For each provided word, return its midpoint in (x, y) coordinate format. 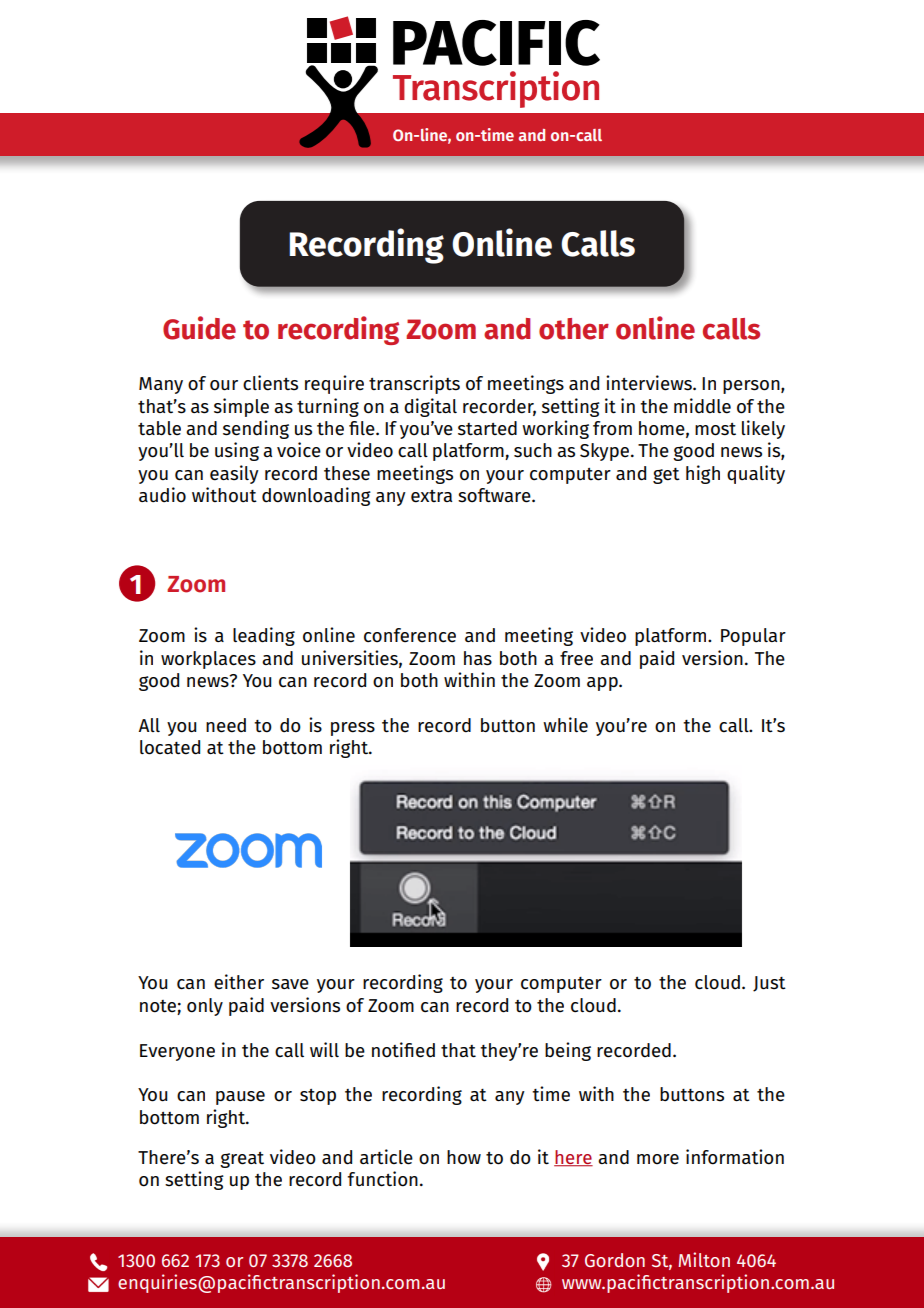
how (464, 1157)
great (242, 1160)
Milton (704, 1259)
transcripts (414, 384)
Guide (199, 328)
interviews (650, 383)
